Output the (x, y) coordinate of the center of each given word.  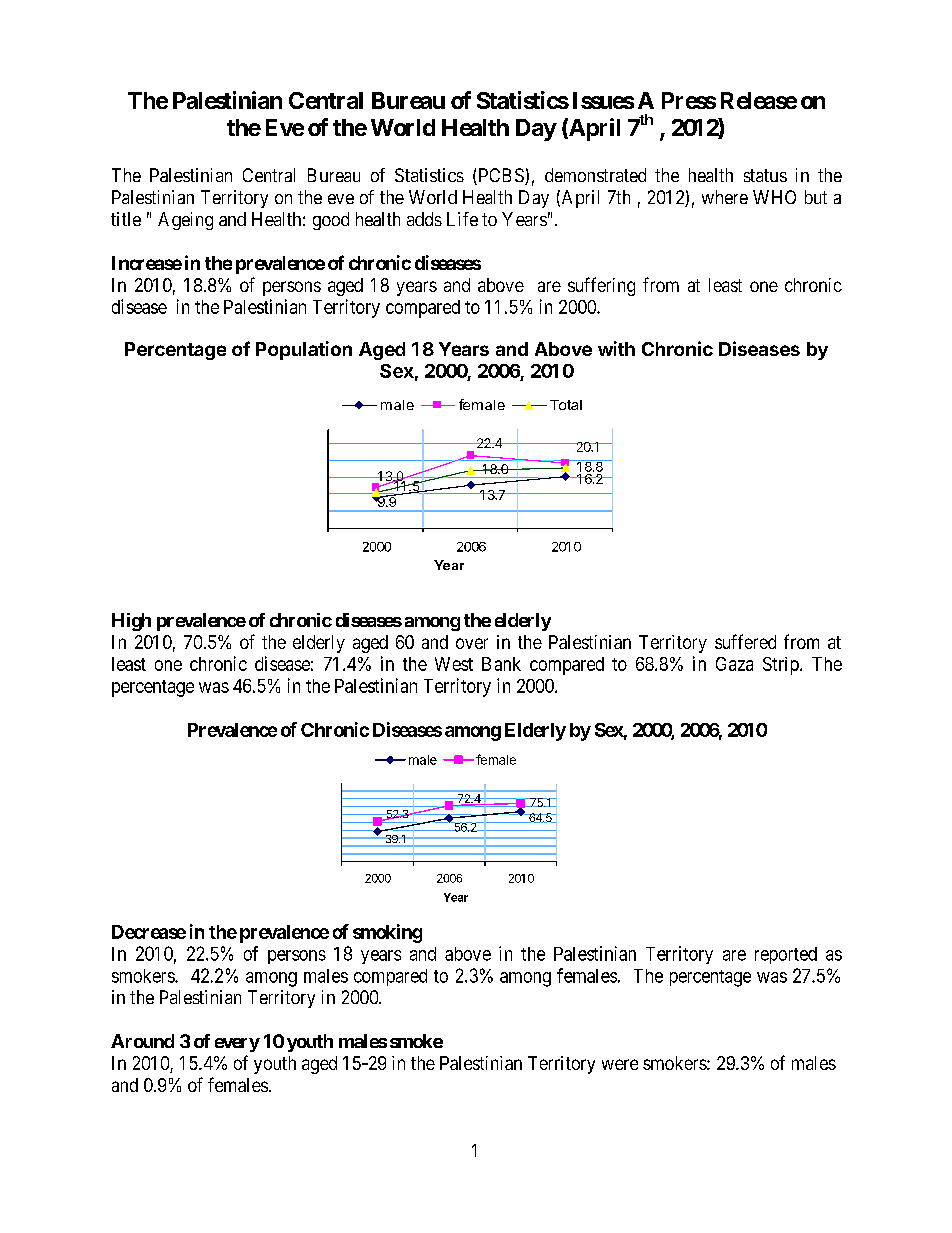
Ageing (185, 221)
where (725, 197)
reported (786, 955)
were (620, 1064)
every (237, 1045)
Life (462, 219)
